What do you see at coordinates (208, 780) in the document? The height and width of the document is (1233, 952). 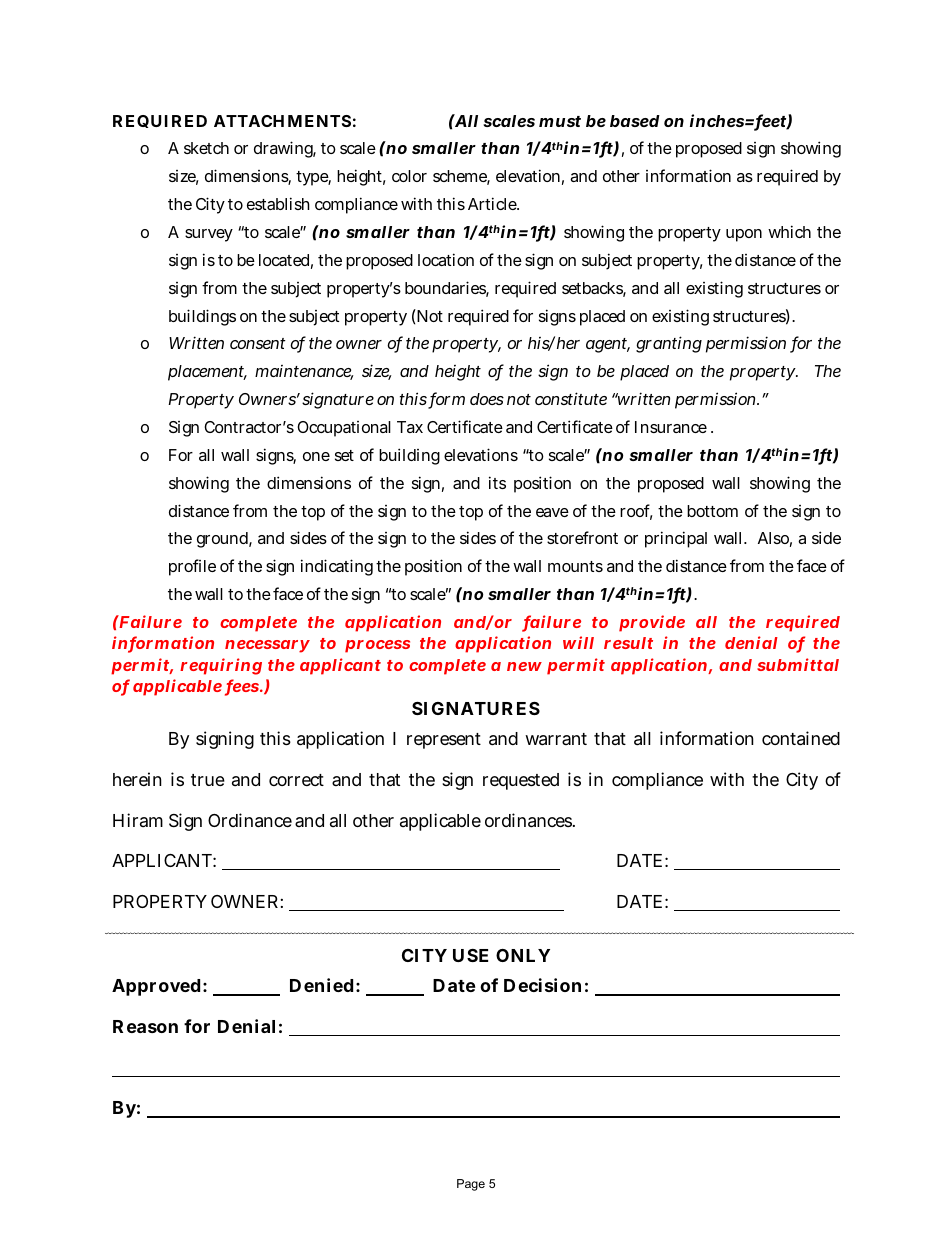 I see `true` at bounding box center [208, 780].
